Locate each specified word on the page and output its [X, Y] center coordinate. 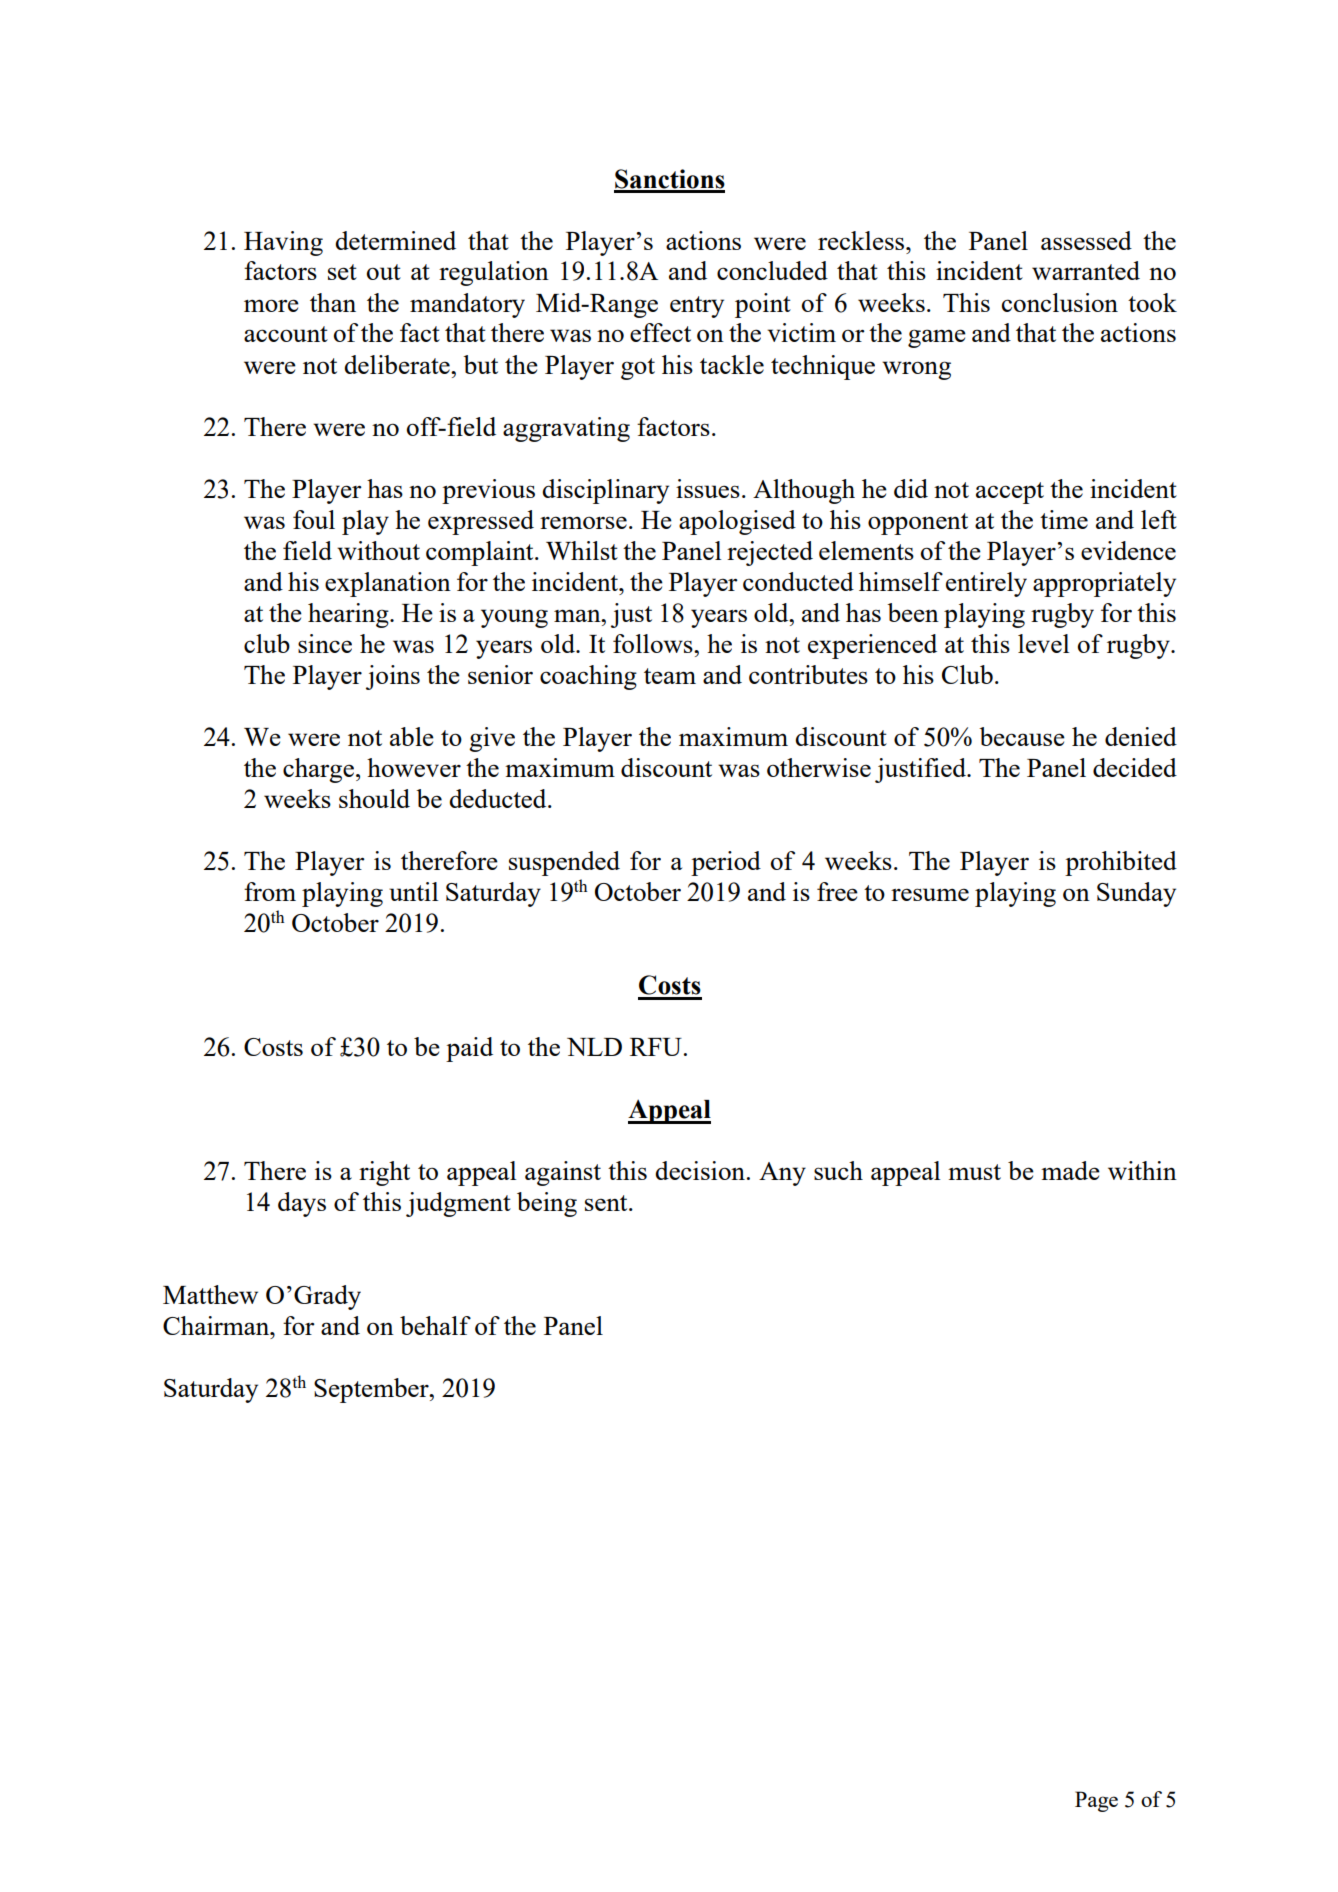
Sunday [1136, 894]
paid [469, 1049]
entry [697, 307]
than [333, 302]
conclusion [1060, 302]
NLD [594, 1047]
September [372, 1390]
